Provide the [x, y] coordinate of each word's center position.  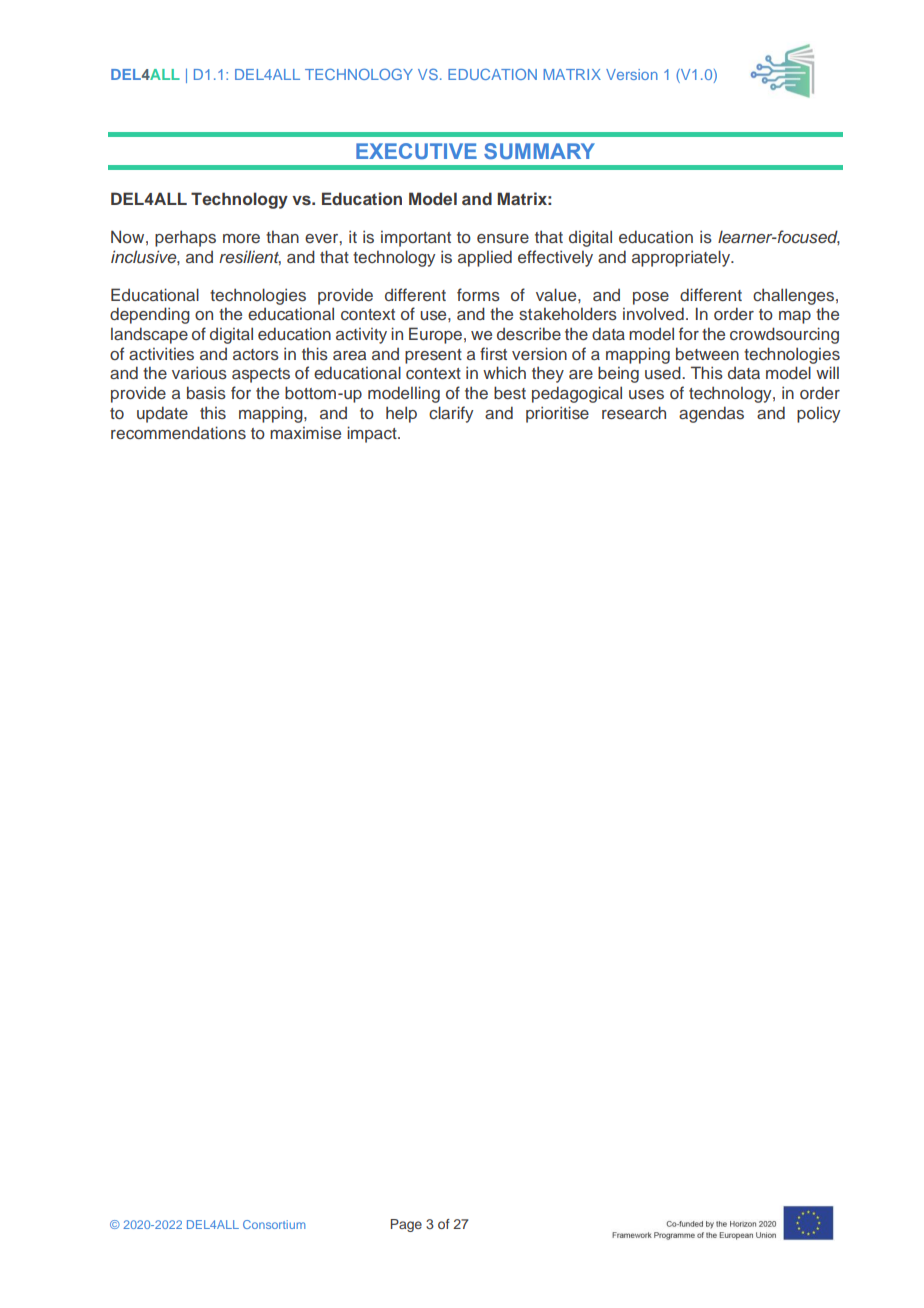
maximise [305, 433]
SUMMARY [539, 151]
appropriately [682, 258]
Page [406, 1225]
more [241, 238]
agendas [711, 414]
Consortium [274, 1224]
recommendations [178, 432]
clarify [451, 414]
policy [818, 414]
